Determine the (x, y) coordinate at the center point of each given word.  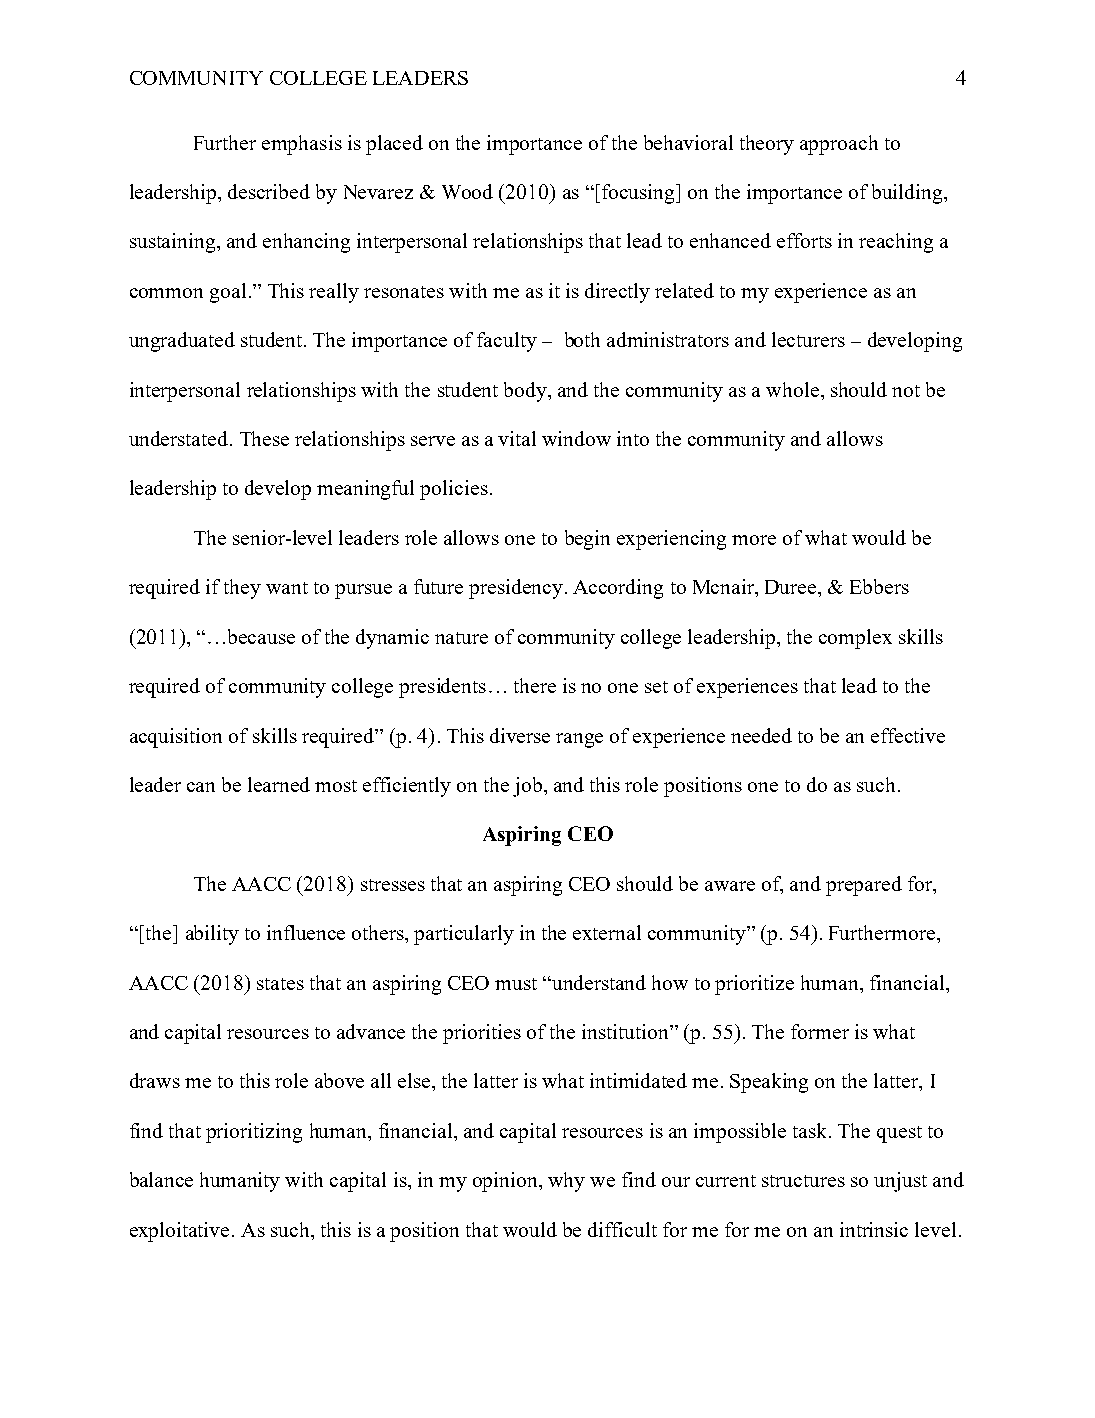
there (535, 685)
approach (839, 145)
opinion (506, 1182)
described (269, 191)
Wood (467, 191)
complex (855, 639)
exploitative (179, 1232)
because (261, 636)
